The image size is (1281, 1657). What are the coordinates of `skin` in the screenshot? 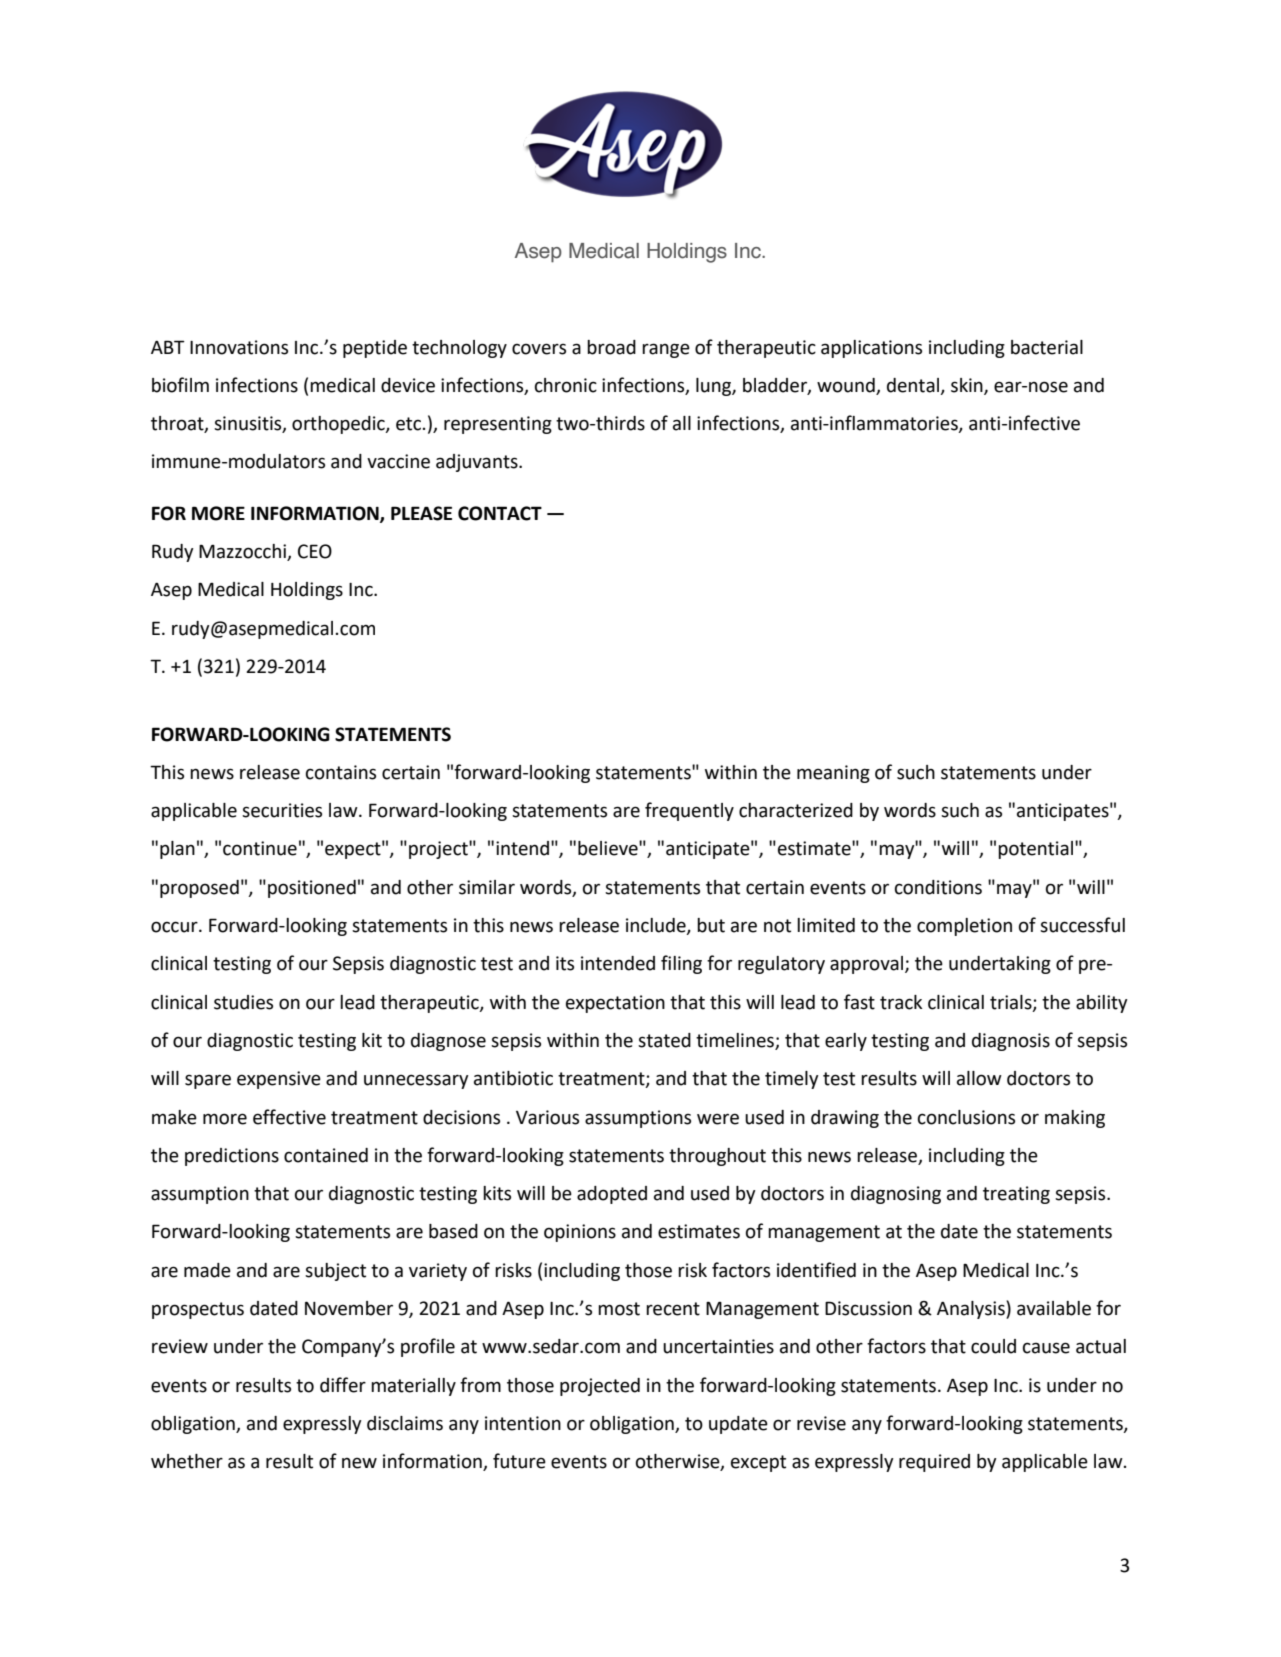 It's located at (968, 386).
